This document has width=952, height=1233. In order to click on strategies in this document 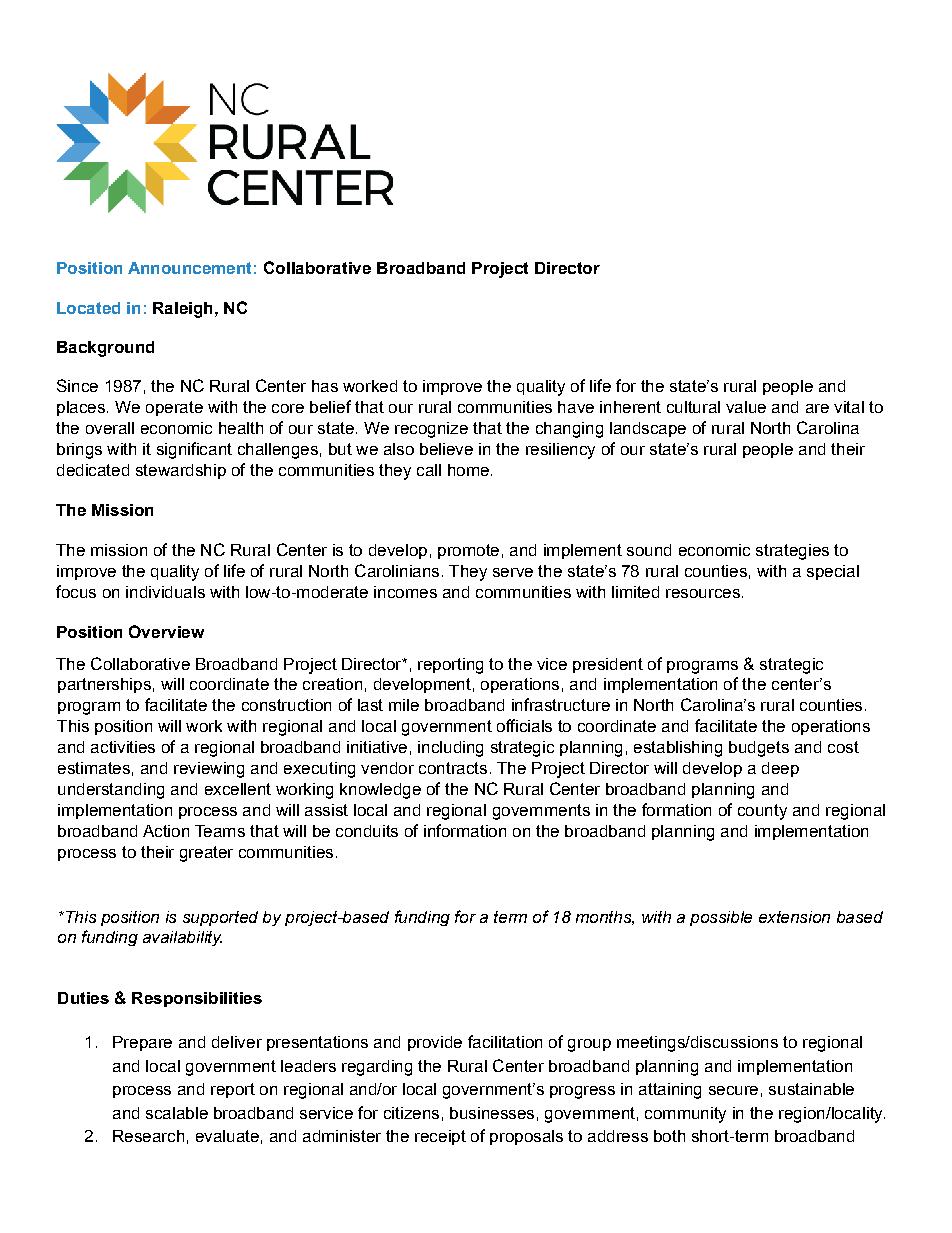, I will do `click(792, 552)`.
